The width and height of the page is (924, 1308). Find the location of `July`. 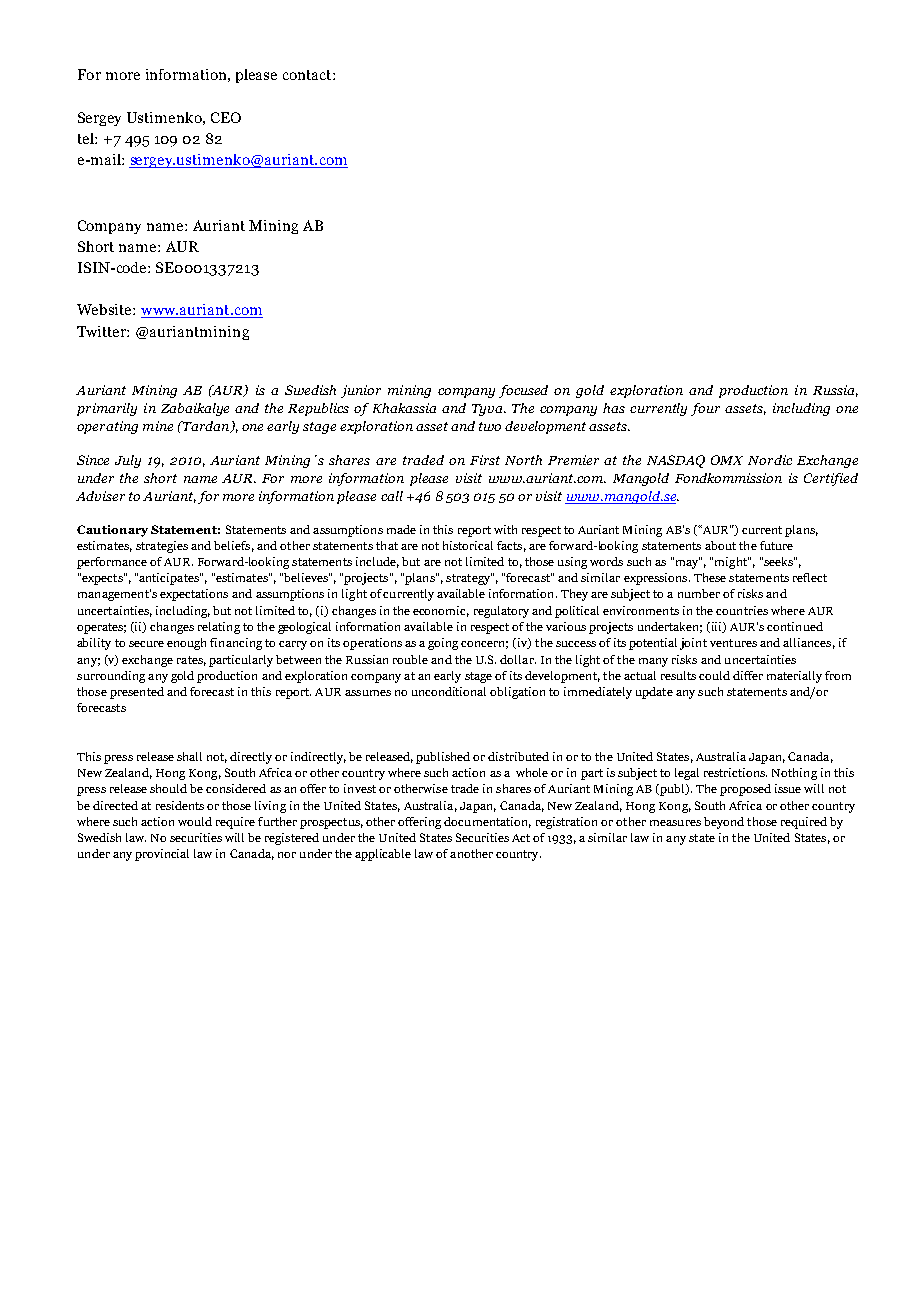

July is located at coordinates (128, 461).
